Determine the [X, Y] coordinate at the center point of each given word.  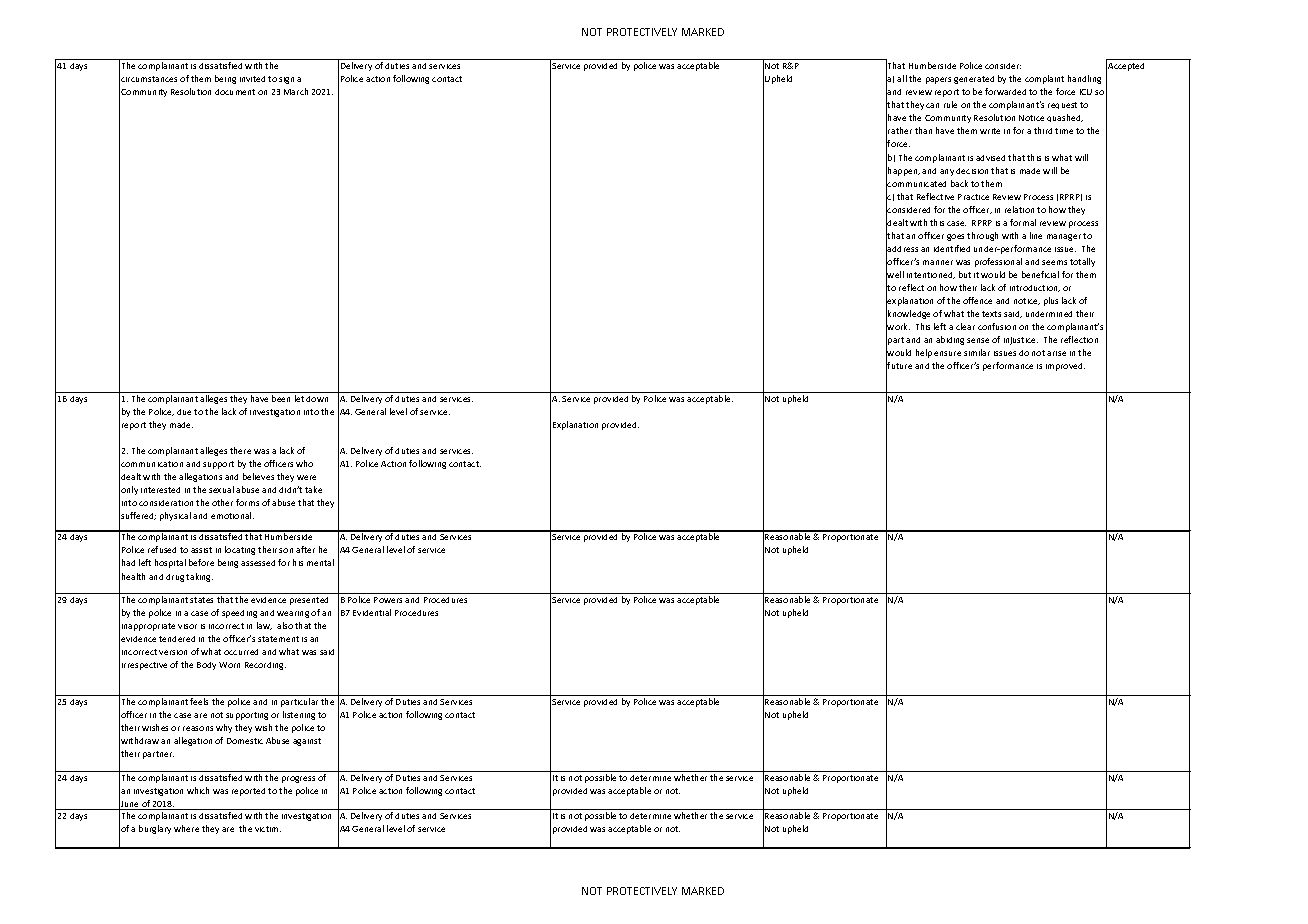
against [307, 742]
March [296, 91]
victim [268, 829]
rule [950, 104]
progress [298, 779]
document [235, 92]
